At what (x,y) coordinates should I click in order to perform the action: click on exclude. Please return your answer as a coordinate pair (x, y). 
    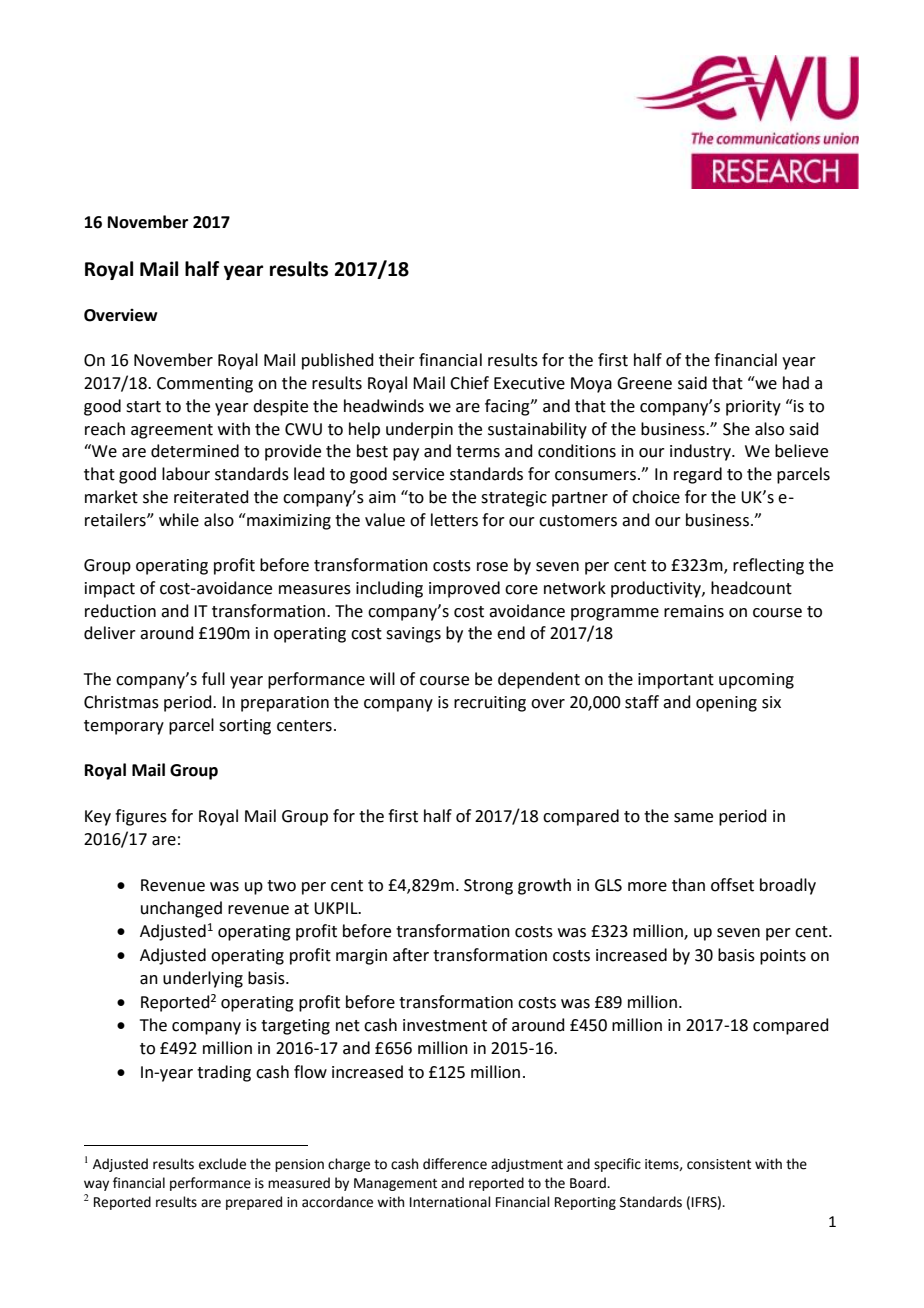
    Looking at the image, I should click on (222, 1164).
